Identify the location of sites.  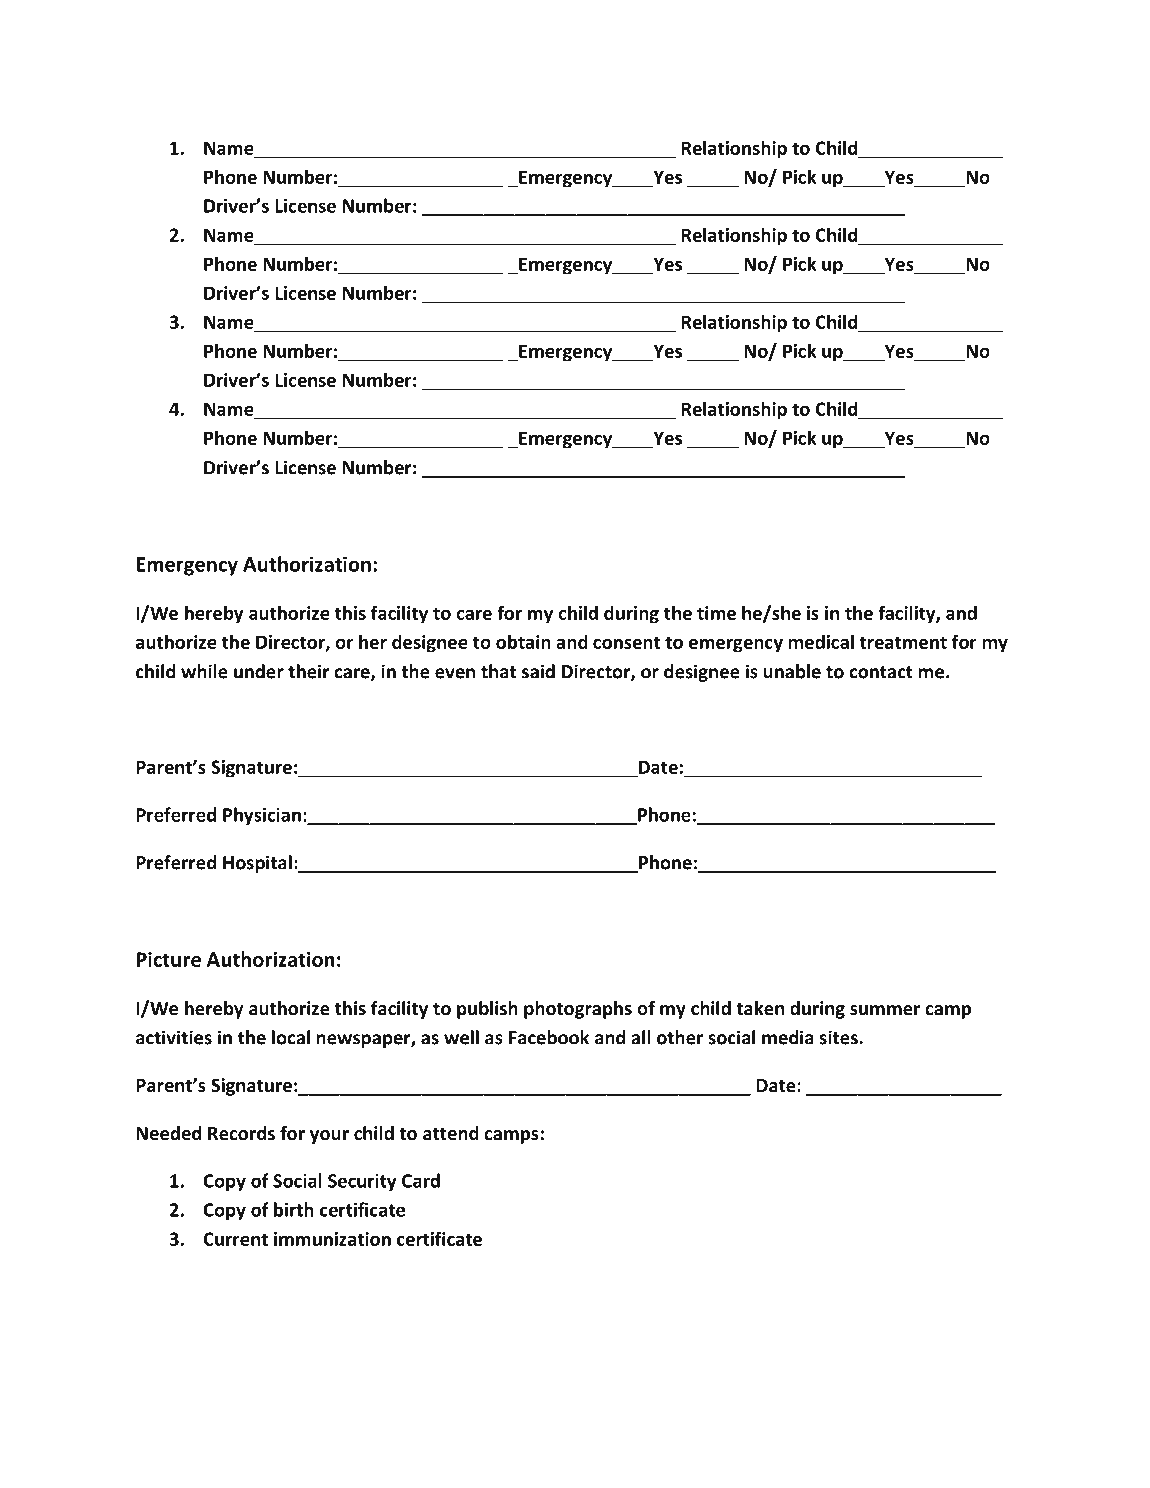
(839, 1037).
